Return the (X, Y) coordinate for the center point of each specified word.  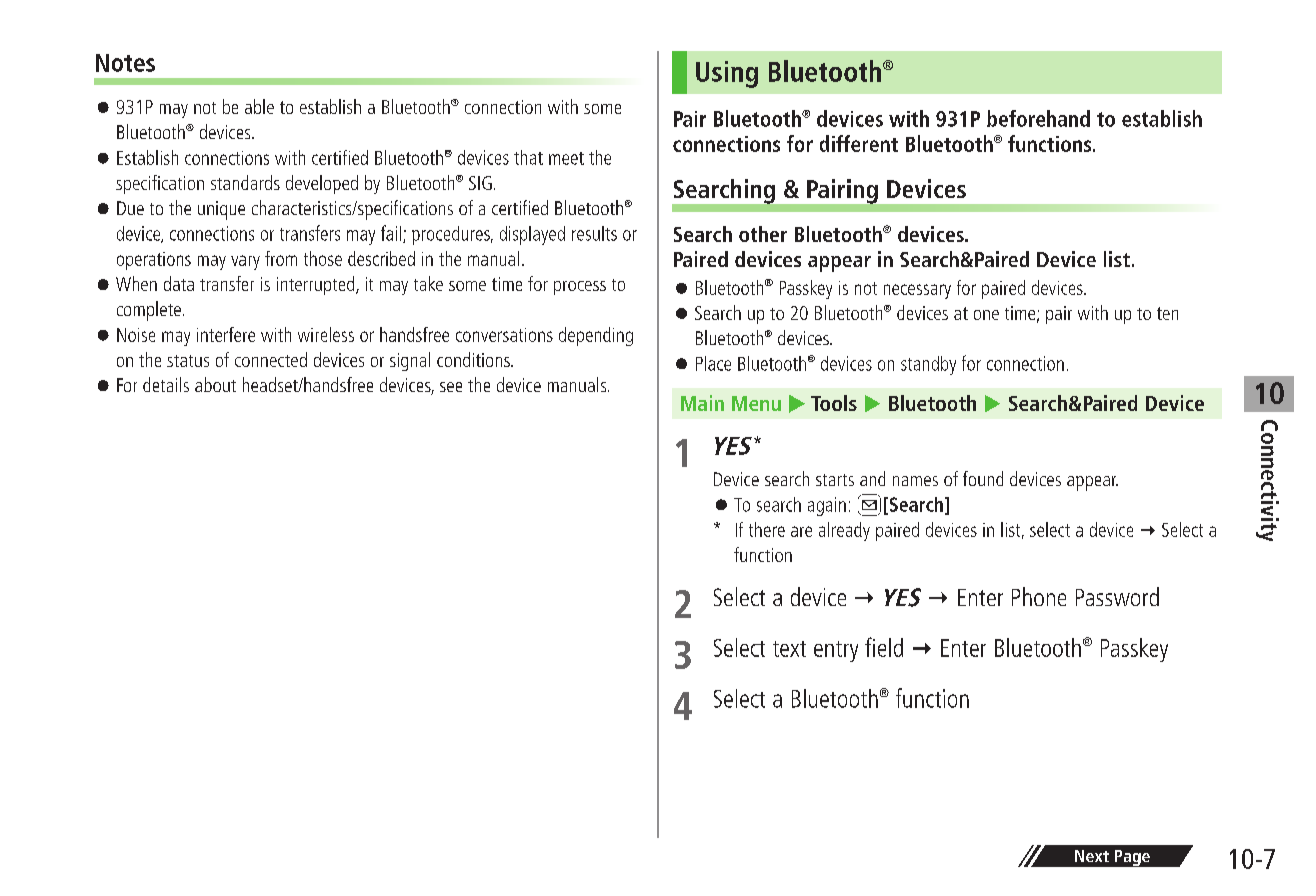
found (983, 478)
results (594, 233)
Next (1092, 856)
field (884, 647)
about (215, 384)
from (281, 258)
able (259, 106)
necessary (917, 291)
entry (836, 651)
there (767, 529)
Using (727, 74)
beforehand (1038, 118)
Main (702, 403)
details (166, 384)
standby (928, 365)
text (789, 649)
